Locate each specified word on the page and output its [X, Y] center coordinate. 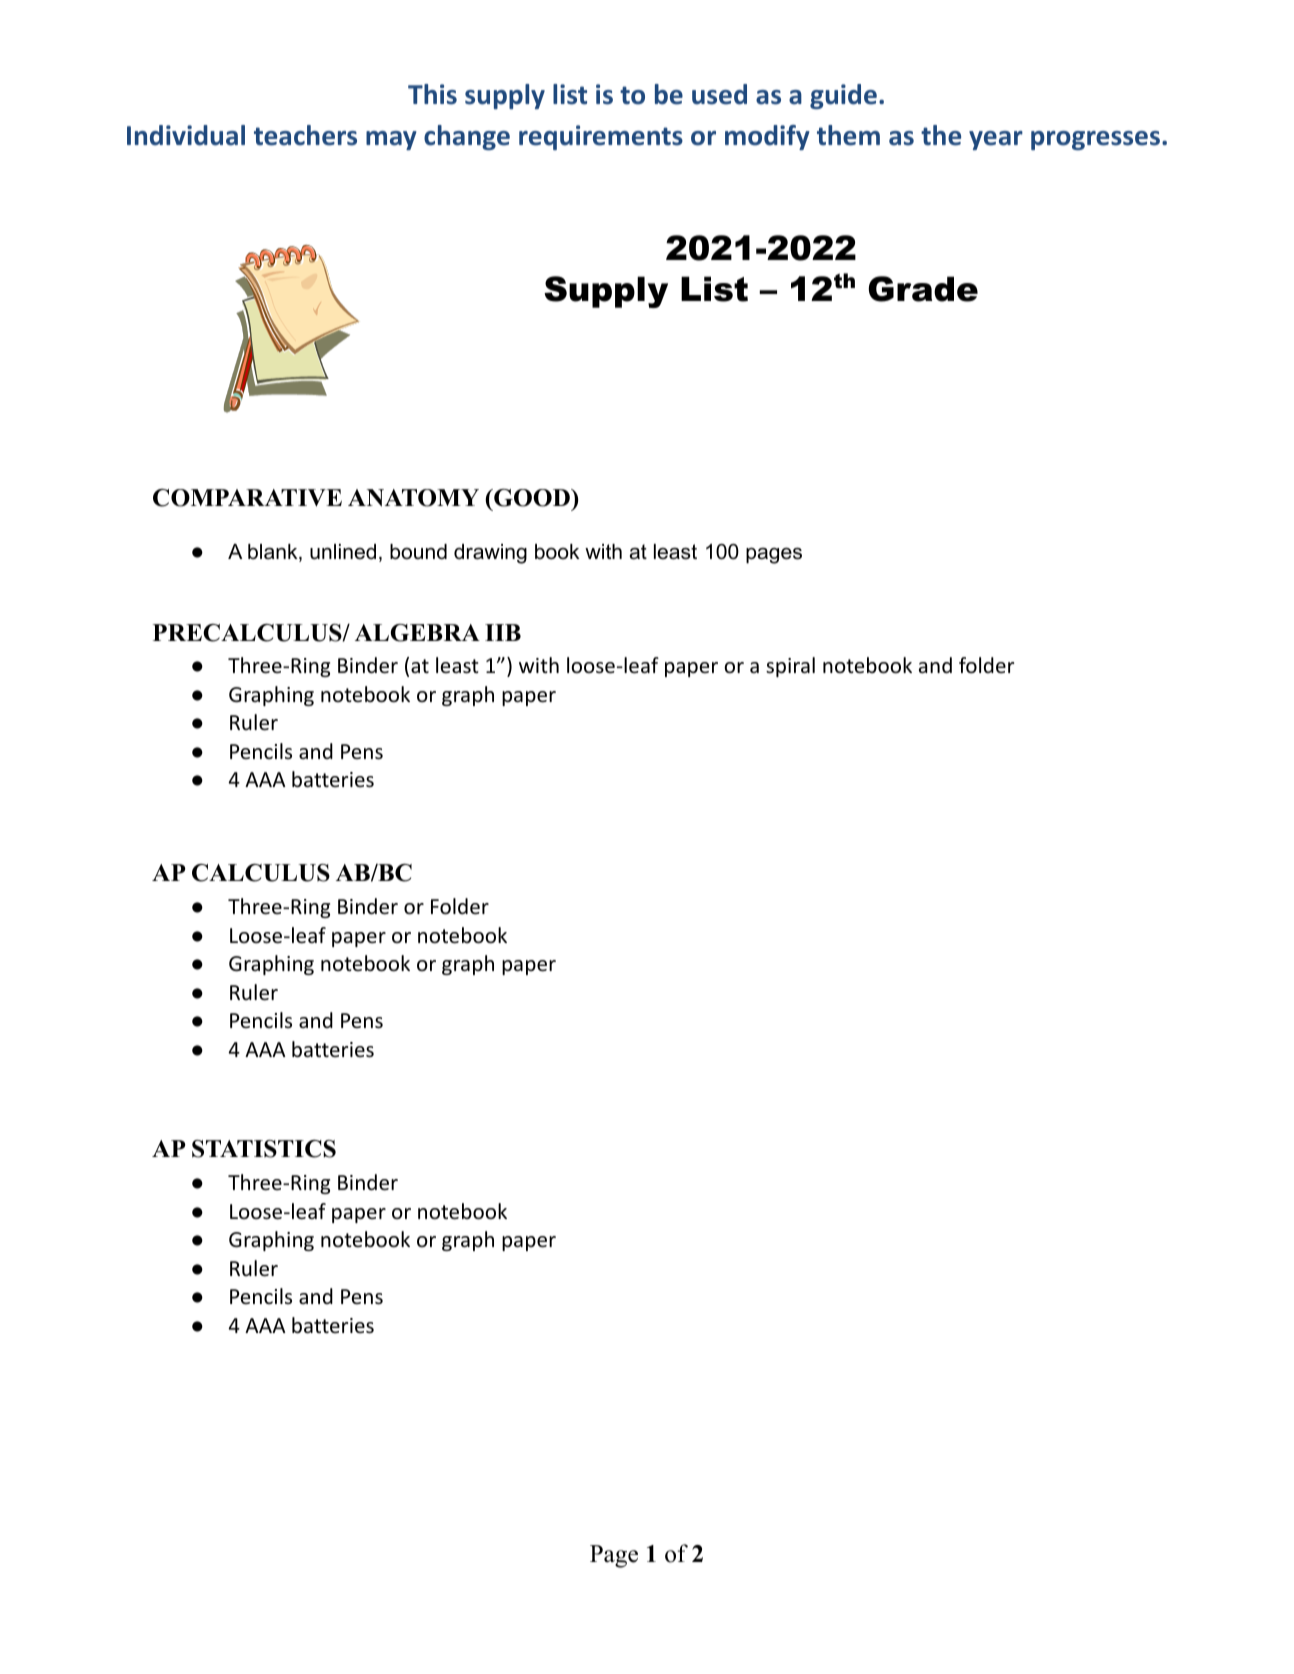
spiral [790, 667]
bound [418, 552]
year [996, 140]
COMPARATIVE [247, 498]
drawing [490, 554]
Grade [923, 289]
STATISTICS [264, 1149]
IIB [503, 632]
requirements [601, 137]
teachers [305, 135]
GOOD [532, 498]
